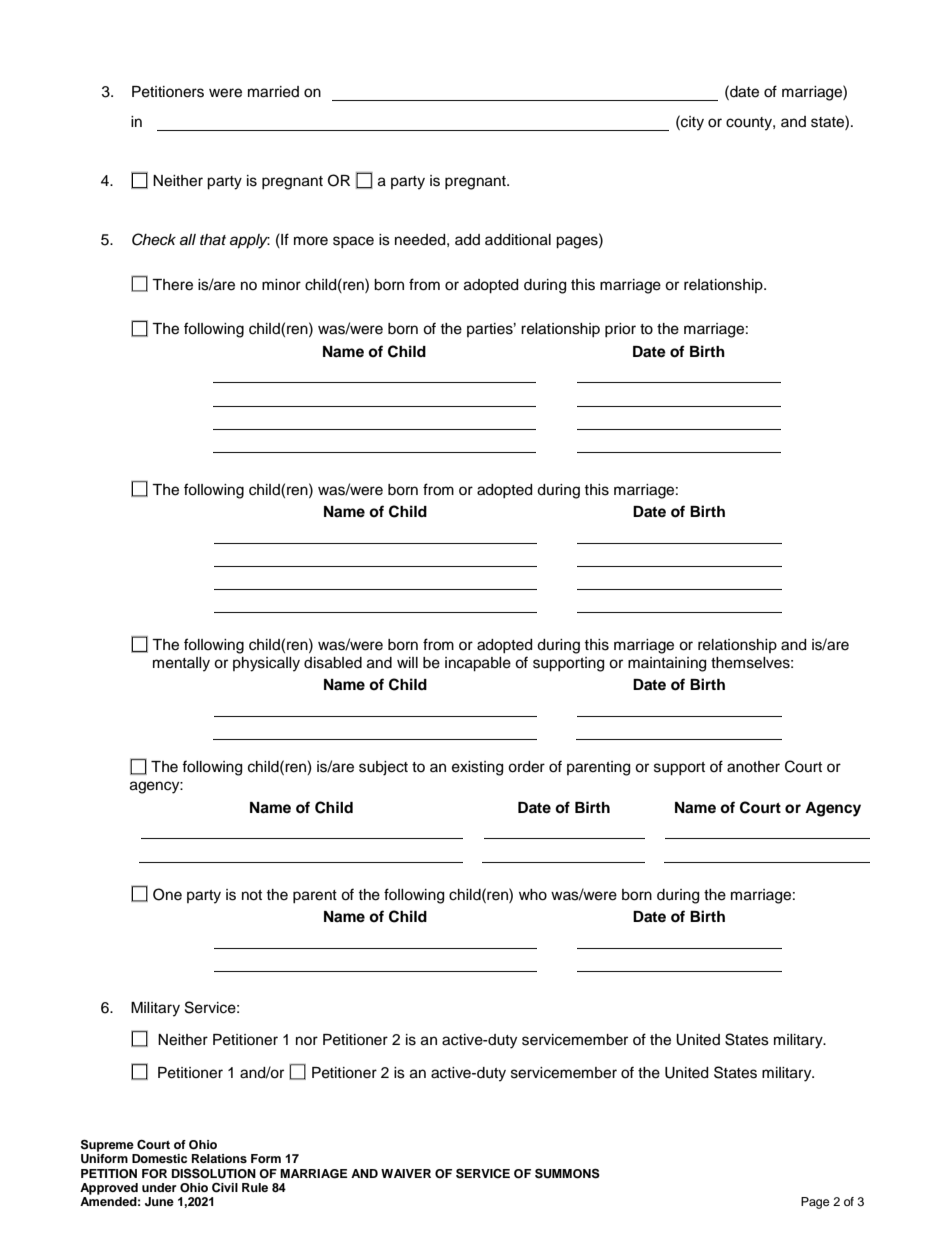 This screenshot has width=952, height=1233. Describe the element at coordinates (273, 92) in the screenshot. I see `married` at that location.
